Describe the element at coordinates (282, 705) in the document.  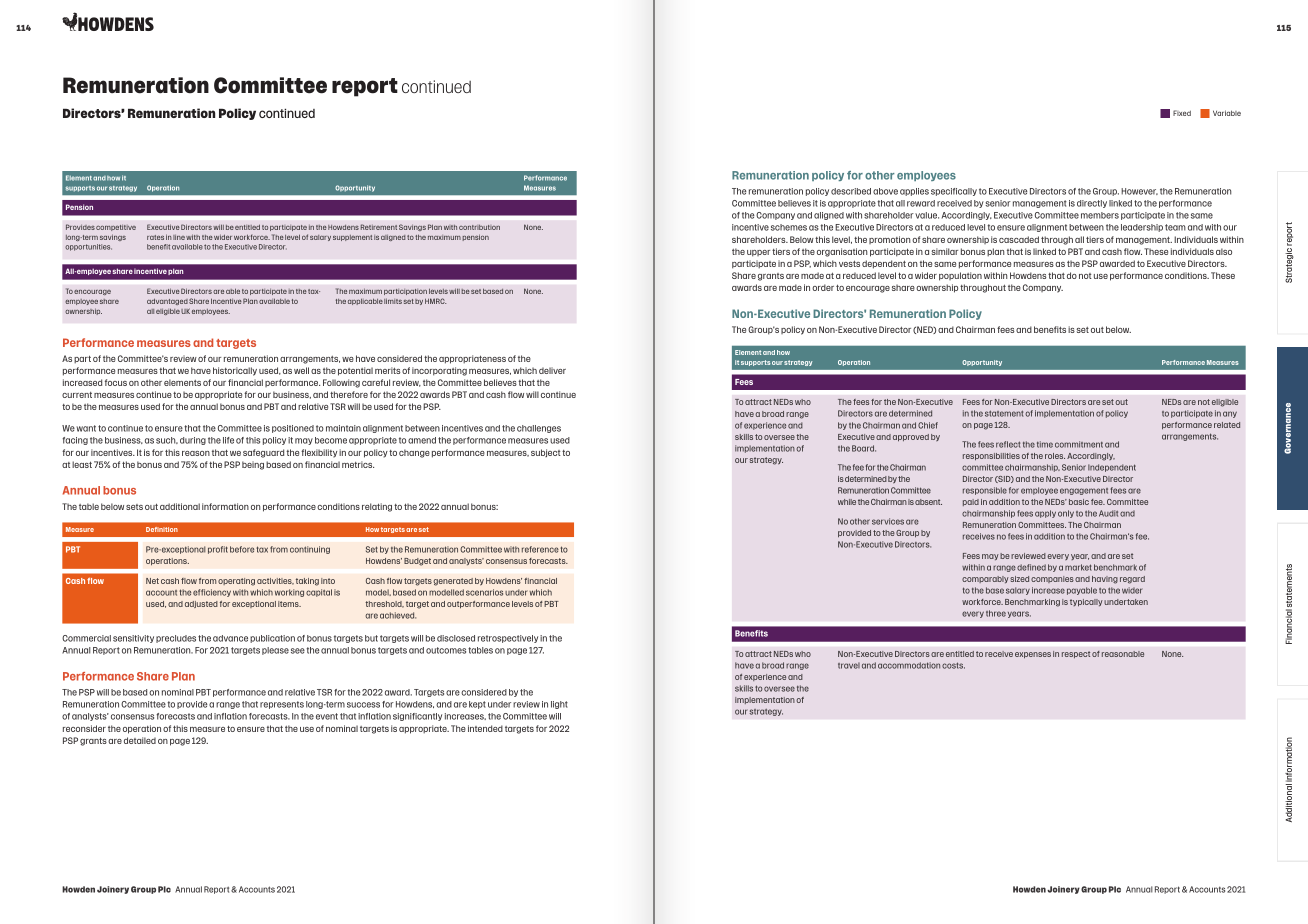
I see `represents` at that location.
